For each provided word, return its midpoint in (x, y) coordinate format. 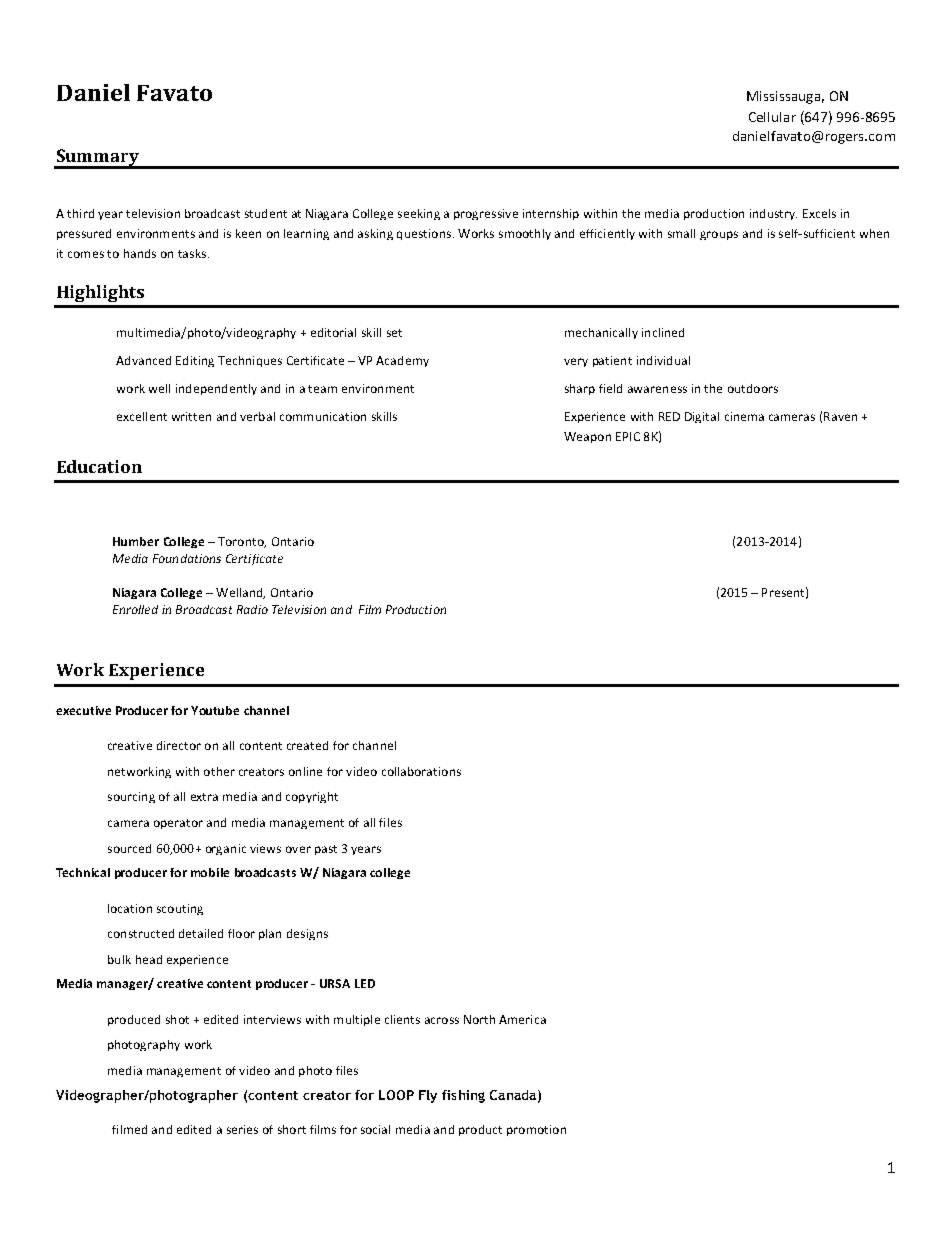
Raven (840, 416)
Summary (97, 159)
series (242, 1129)
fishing (463, 1096)
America (522, 1019)
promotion (536, 1130)
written (191, 416)
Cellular (772, 117)
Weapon (587, 437)
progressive (486, 214)
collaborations (421, 771)
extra (204, 797)
